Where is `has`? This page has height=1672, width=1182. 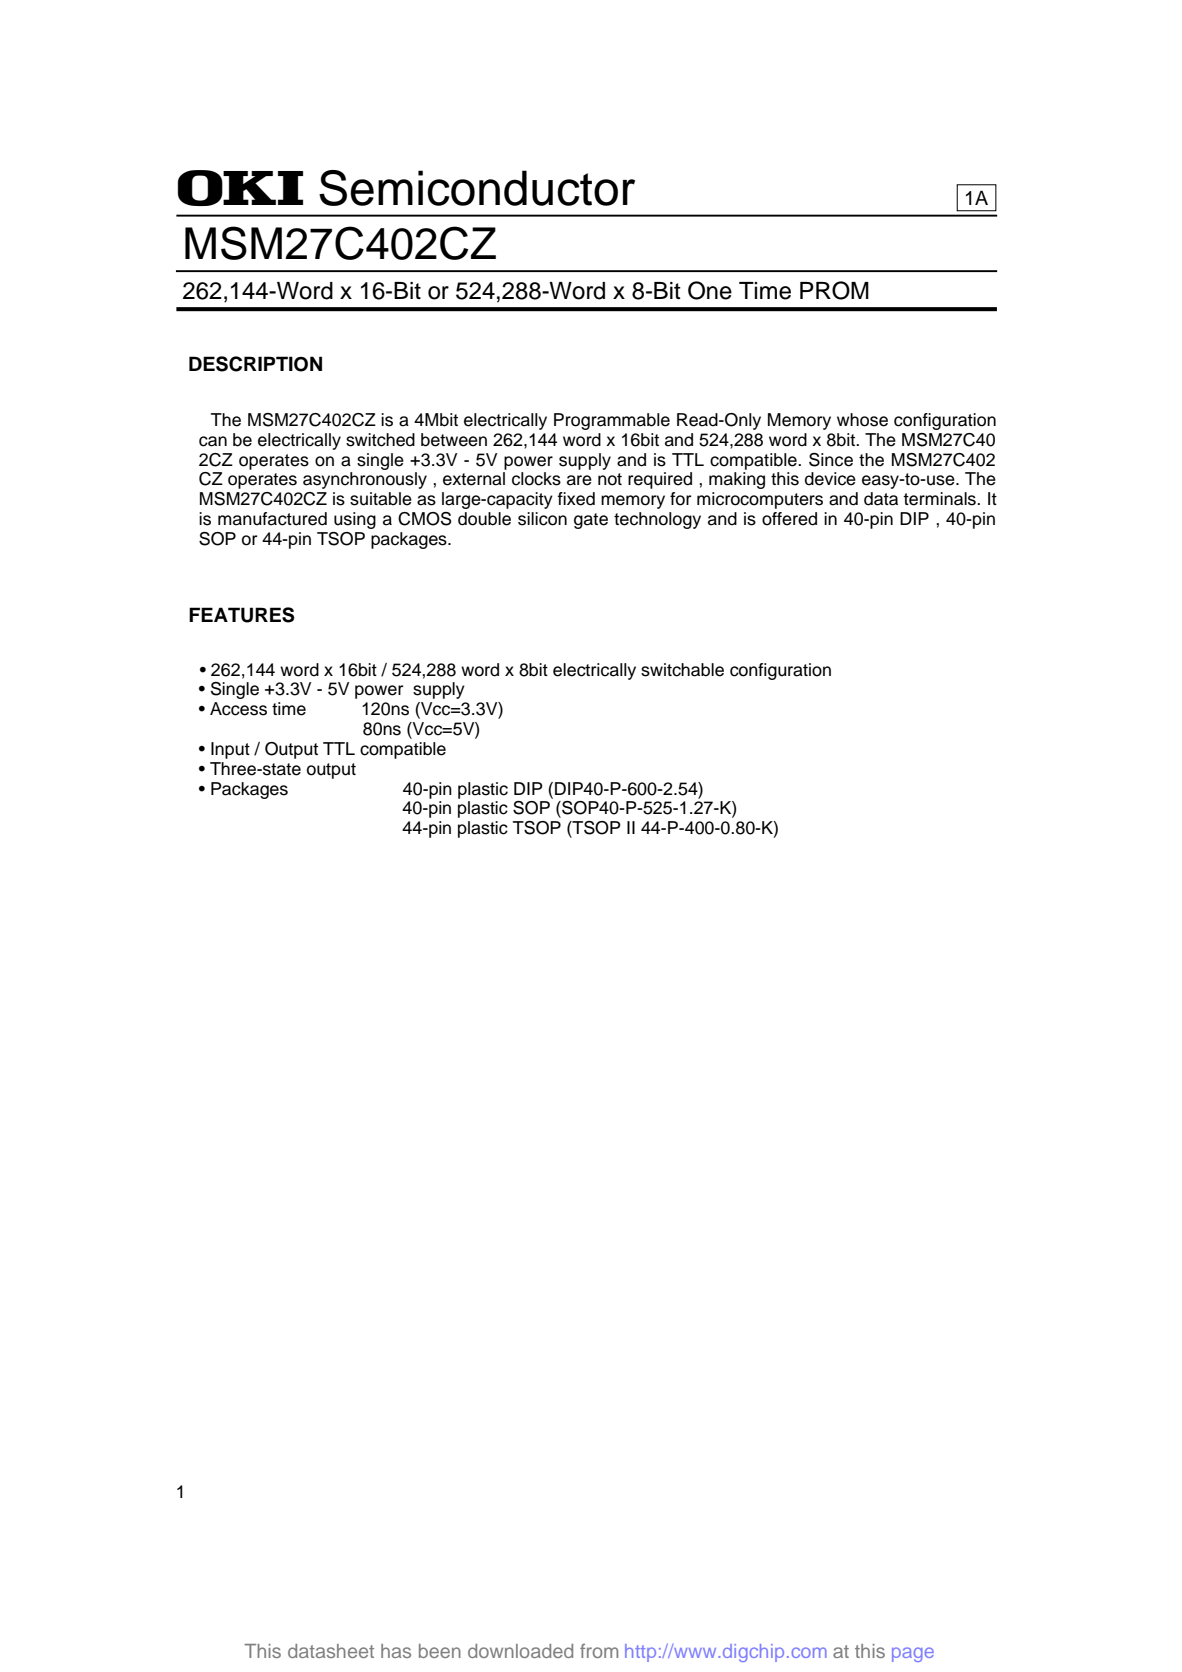 has is located at coordinates (396, 1651).
